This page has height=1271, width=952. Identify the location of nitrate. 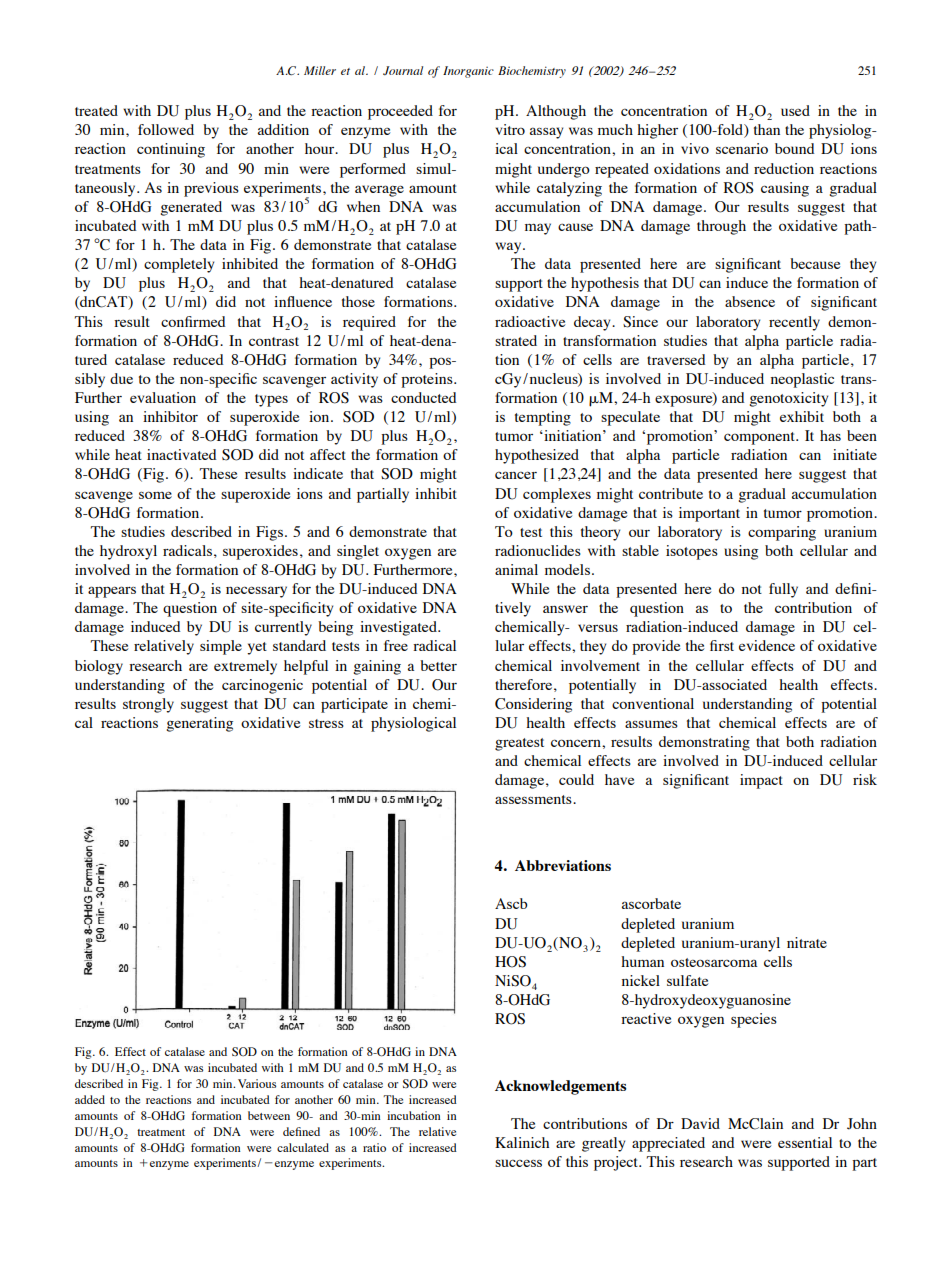
(807, 942).
